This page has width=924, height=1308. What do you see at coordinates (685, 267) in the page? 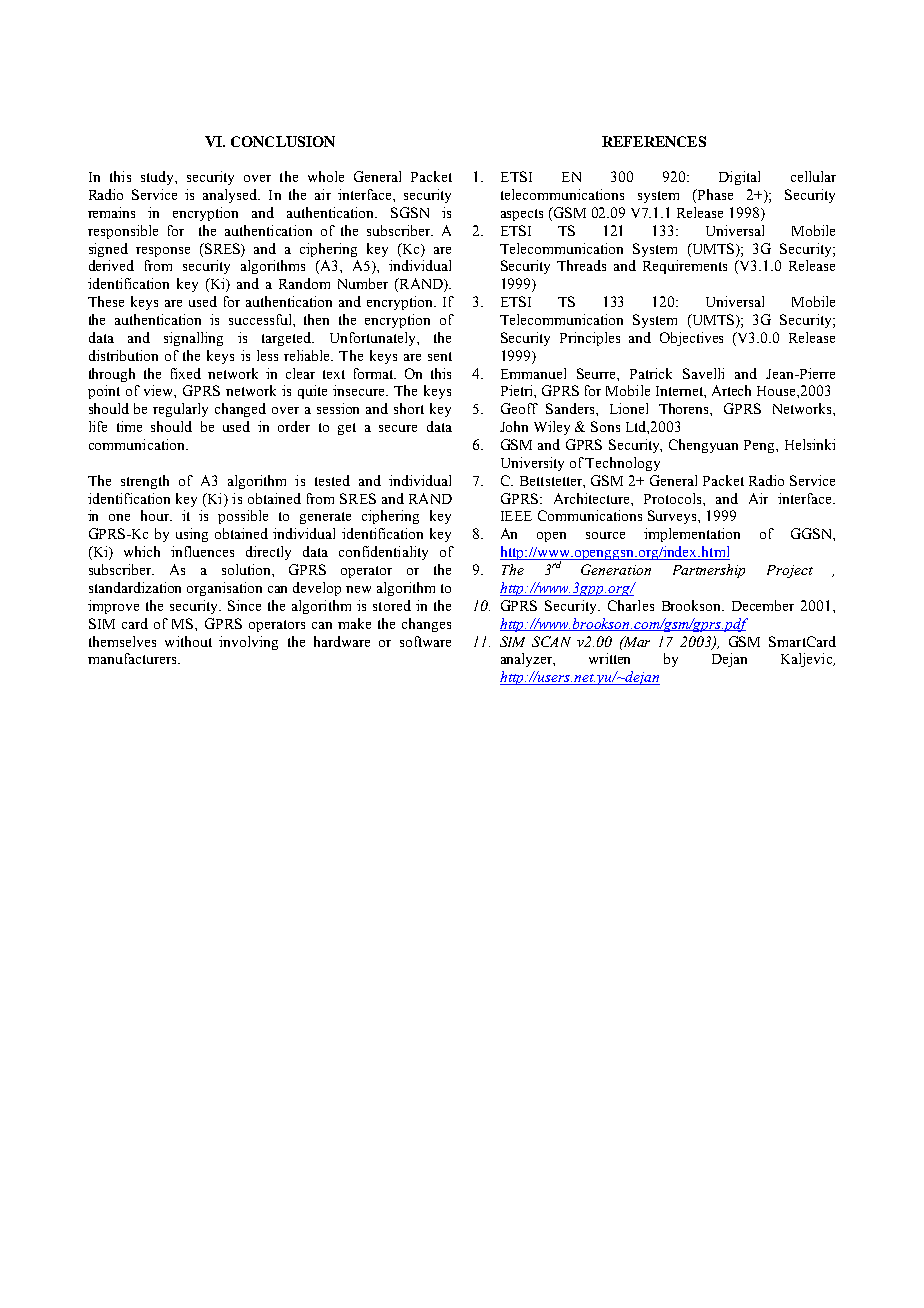
I see `Requirements` at bounding box center [685, 267].
